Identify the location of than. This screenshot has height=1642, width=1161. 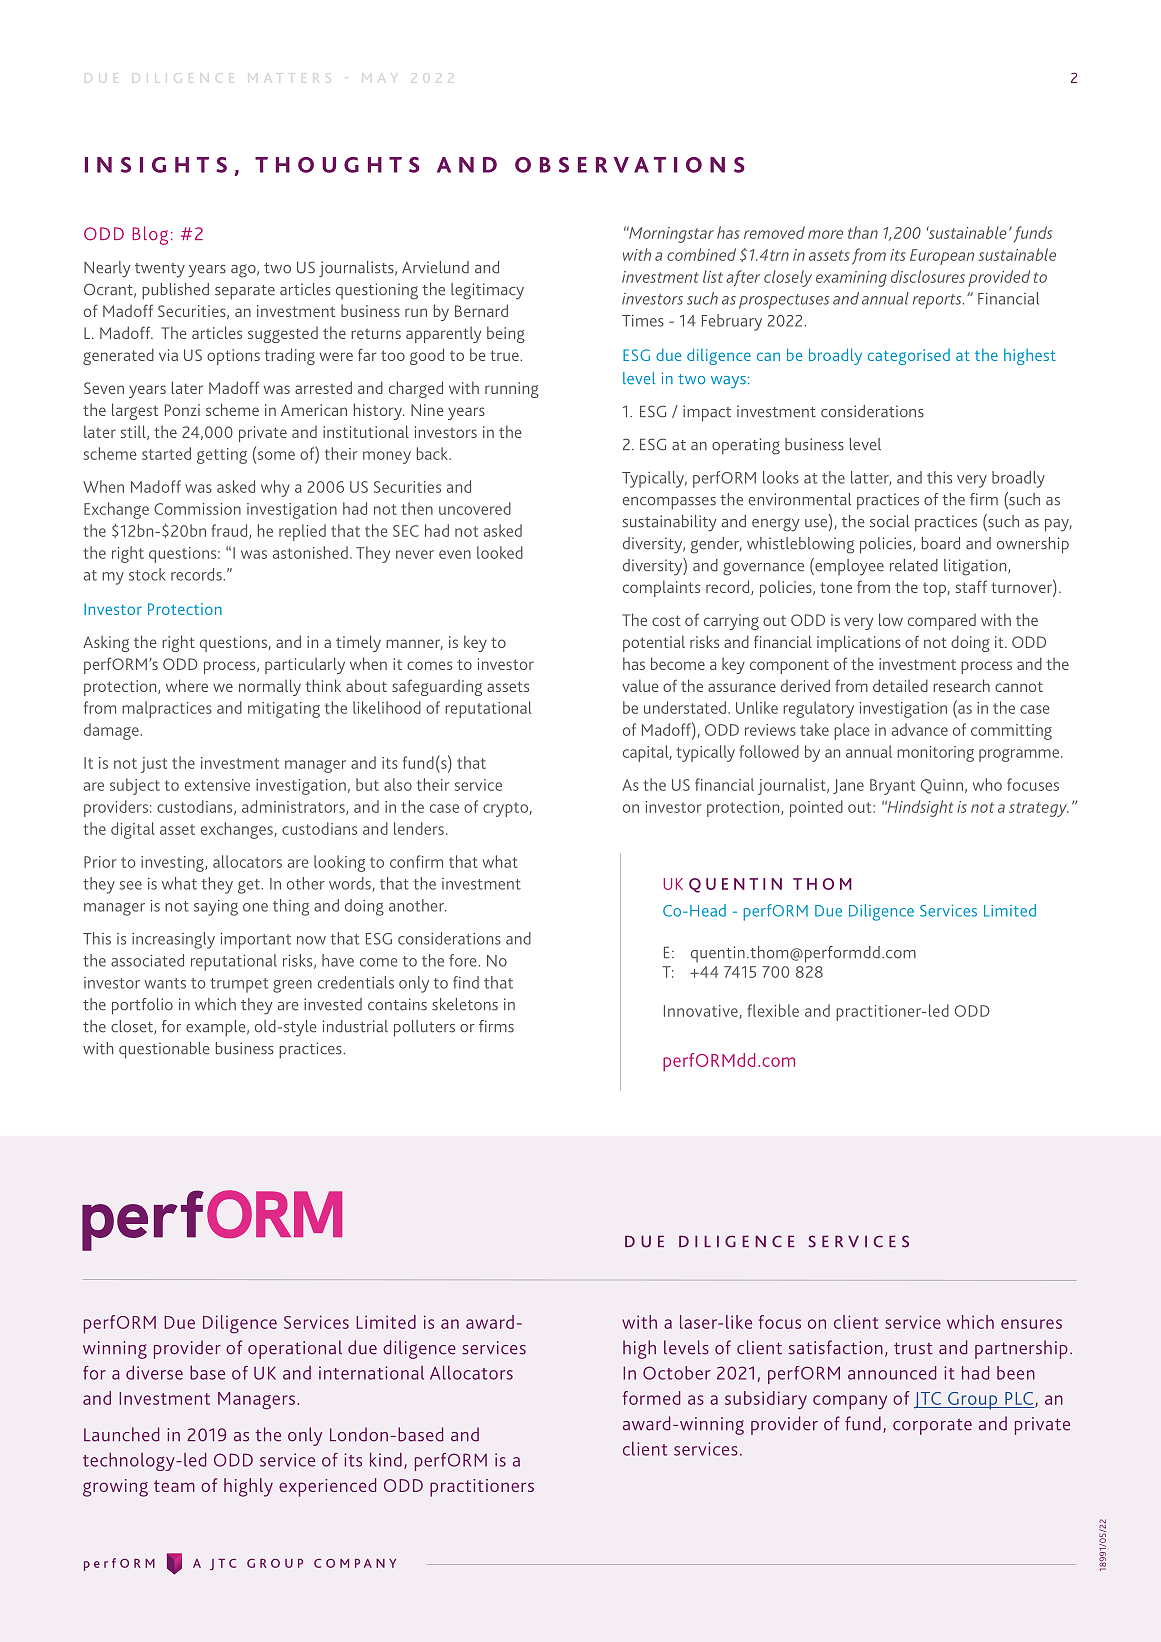
(863, 232).
